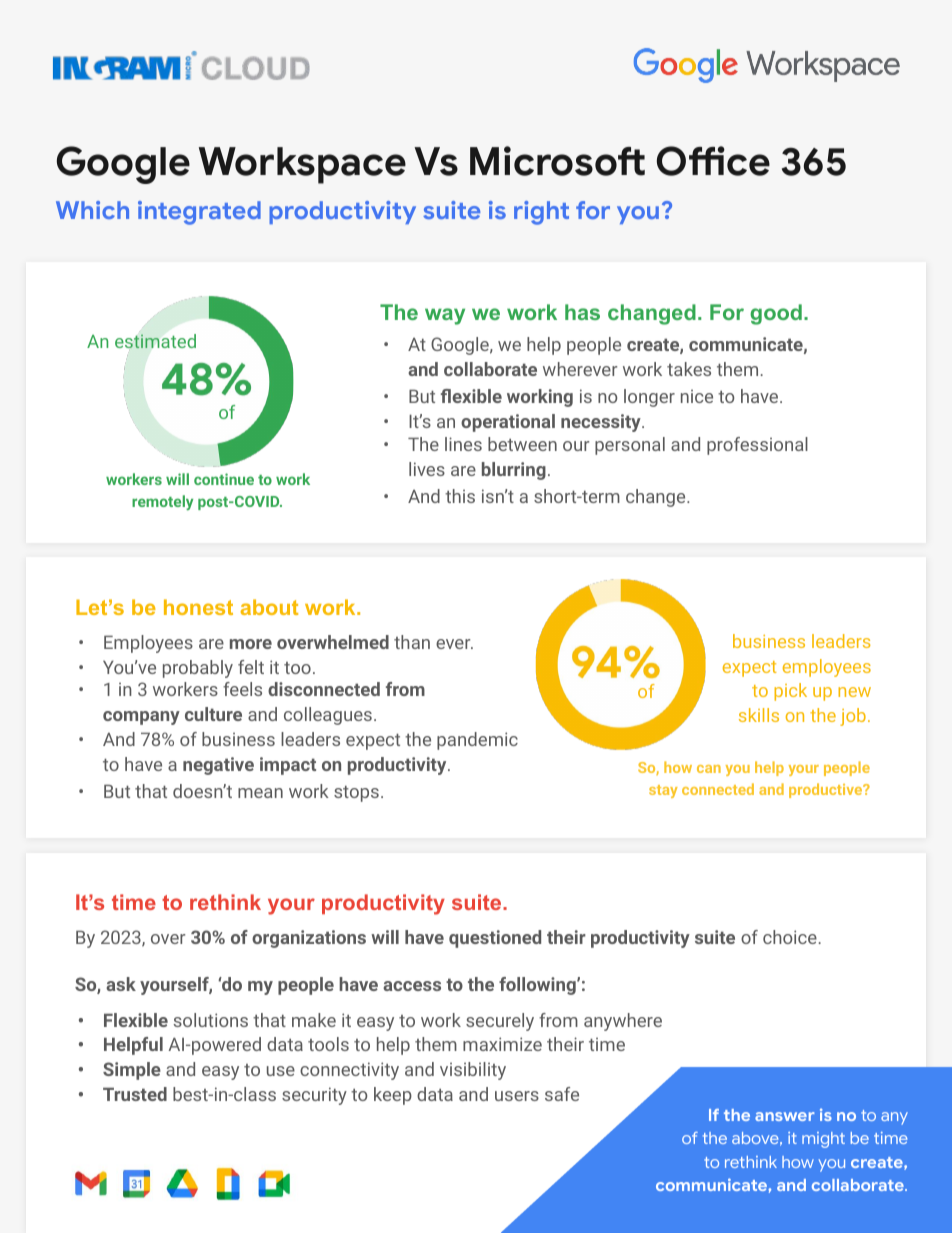 Image resolution: width=952 pixels, height=1233 pixels. Describe the element at coordinates (541, 213) in the screenshot. I see `right` at that location.
